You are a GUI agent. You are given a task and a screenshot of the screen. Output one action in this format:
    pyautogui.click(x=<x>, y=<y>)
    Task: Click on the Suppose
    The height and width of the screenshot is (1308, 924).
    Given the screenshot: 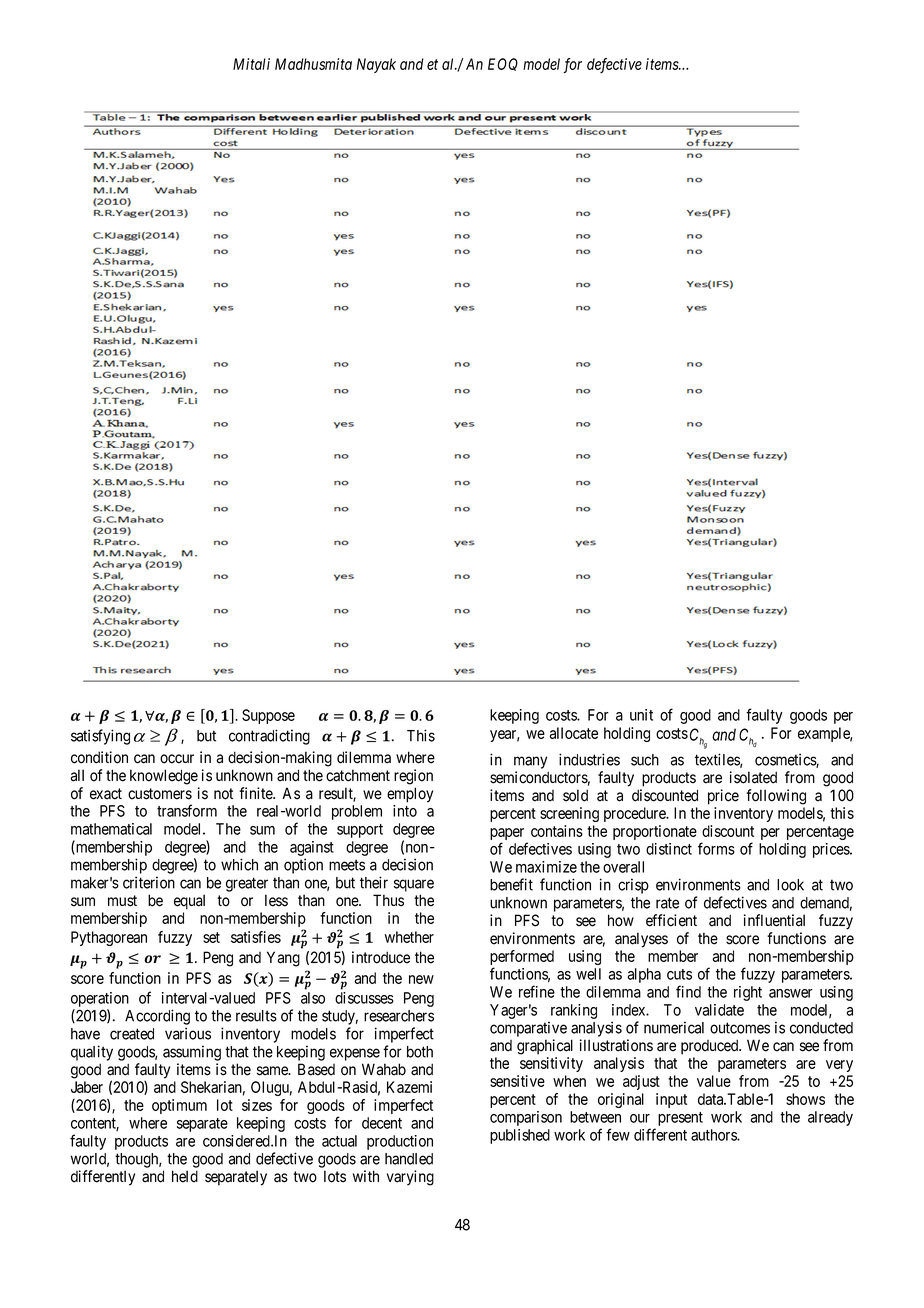 What is the action you would take?
    pyautogui.click(x=268, y=716)
